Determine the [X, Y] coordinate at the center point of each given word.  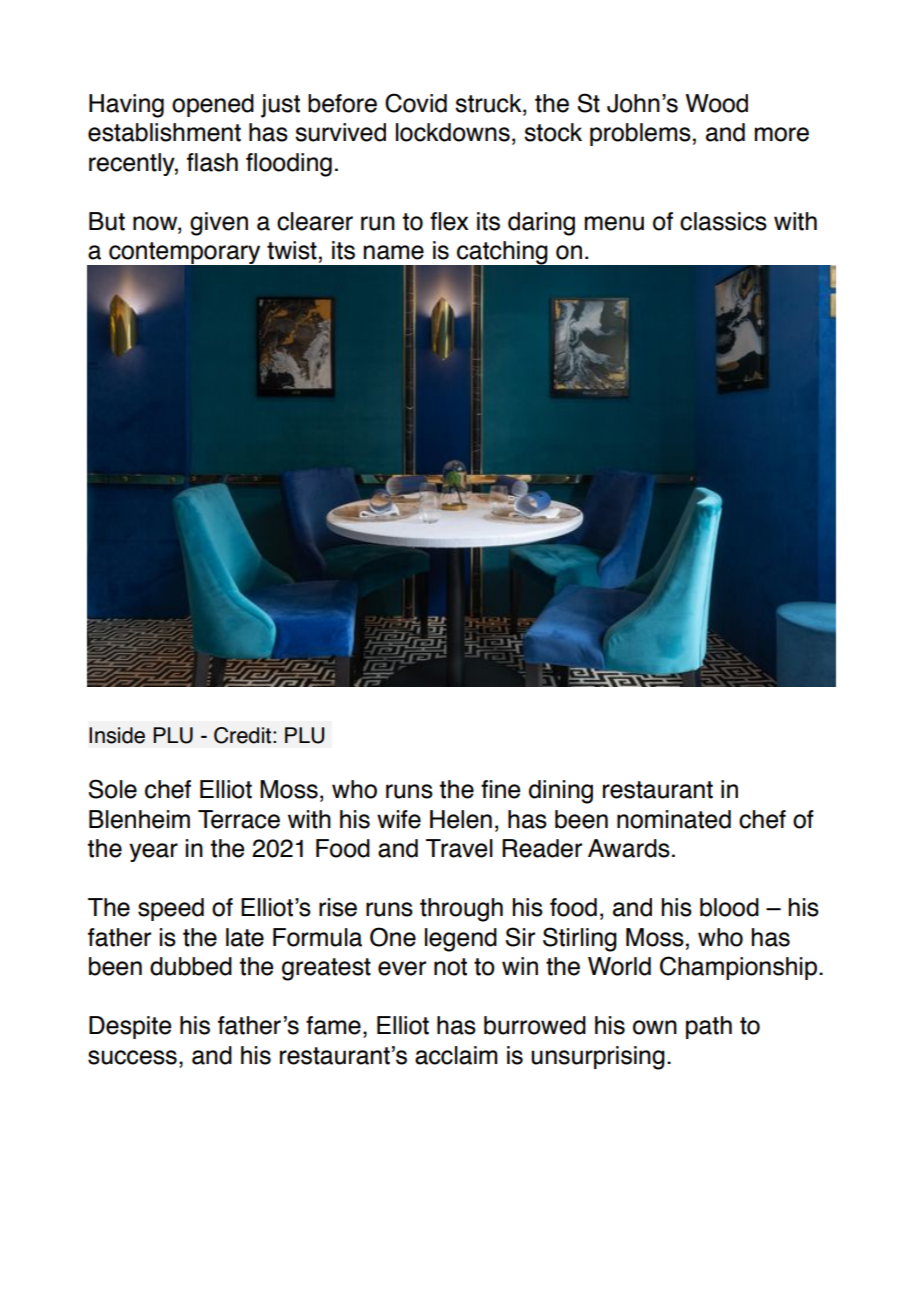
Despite [130, 1027]
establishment [164, 132]
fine [500, 789]
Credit [244, 735]
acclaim [456, 1055]
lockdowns [453, 132]
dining [561, 792]
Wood [717, 103]
